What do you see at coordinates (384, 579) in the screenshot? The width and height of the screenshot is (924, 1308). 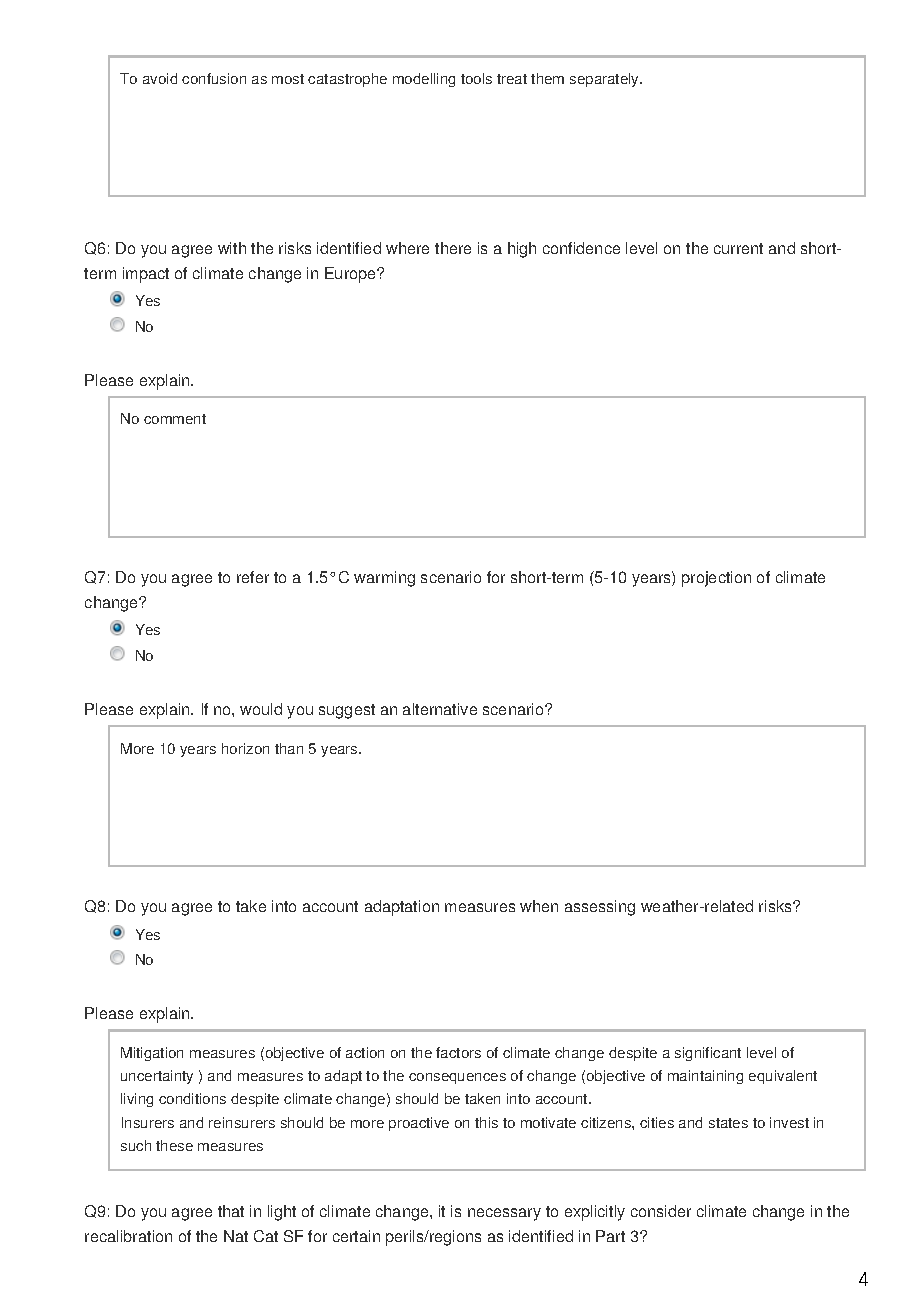 I see `warming` at bounding box center [384, 579].
